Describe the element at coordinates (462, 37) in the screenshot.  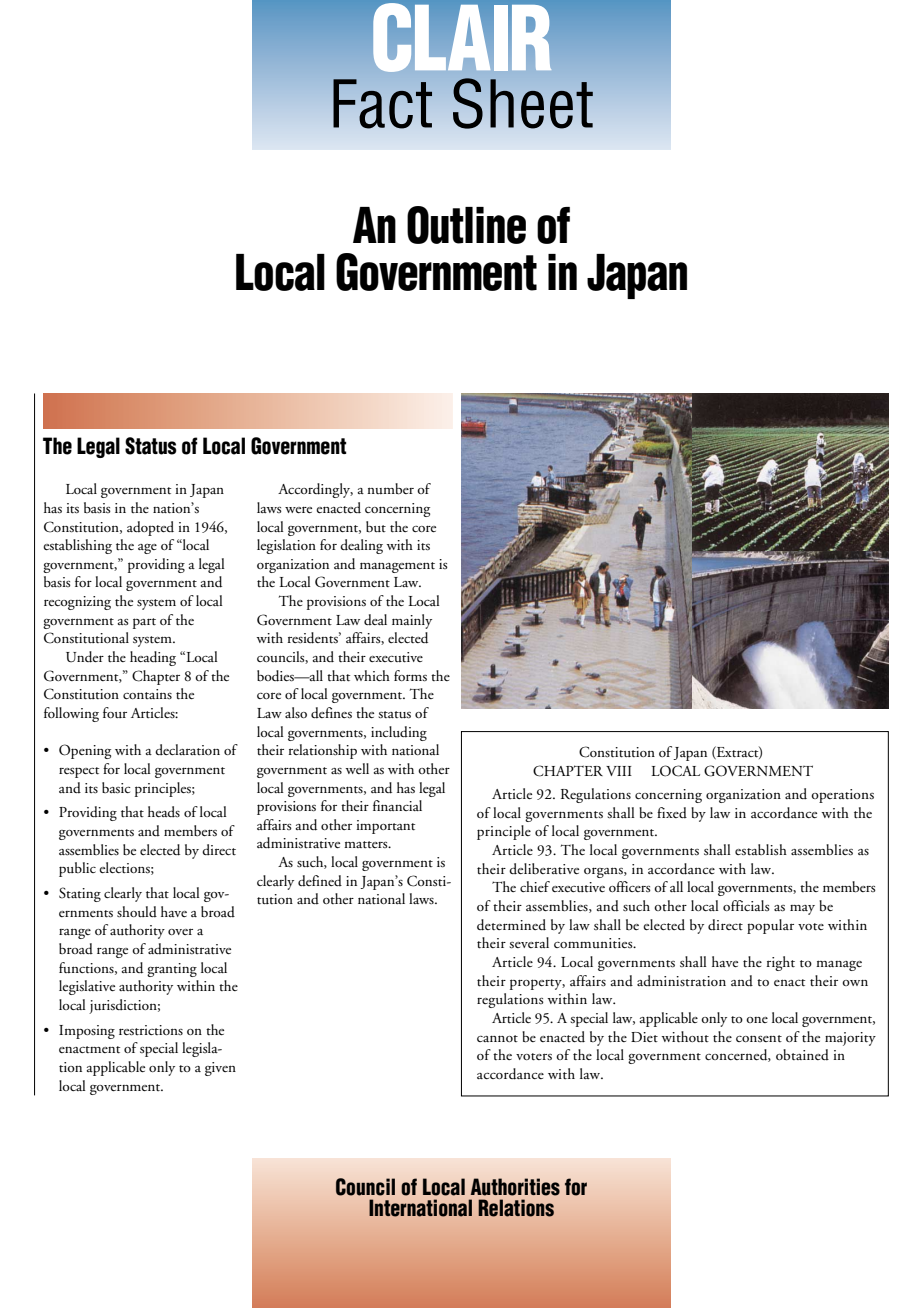
I see `CLAIR` at that location.
